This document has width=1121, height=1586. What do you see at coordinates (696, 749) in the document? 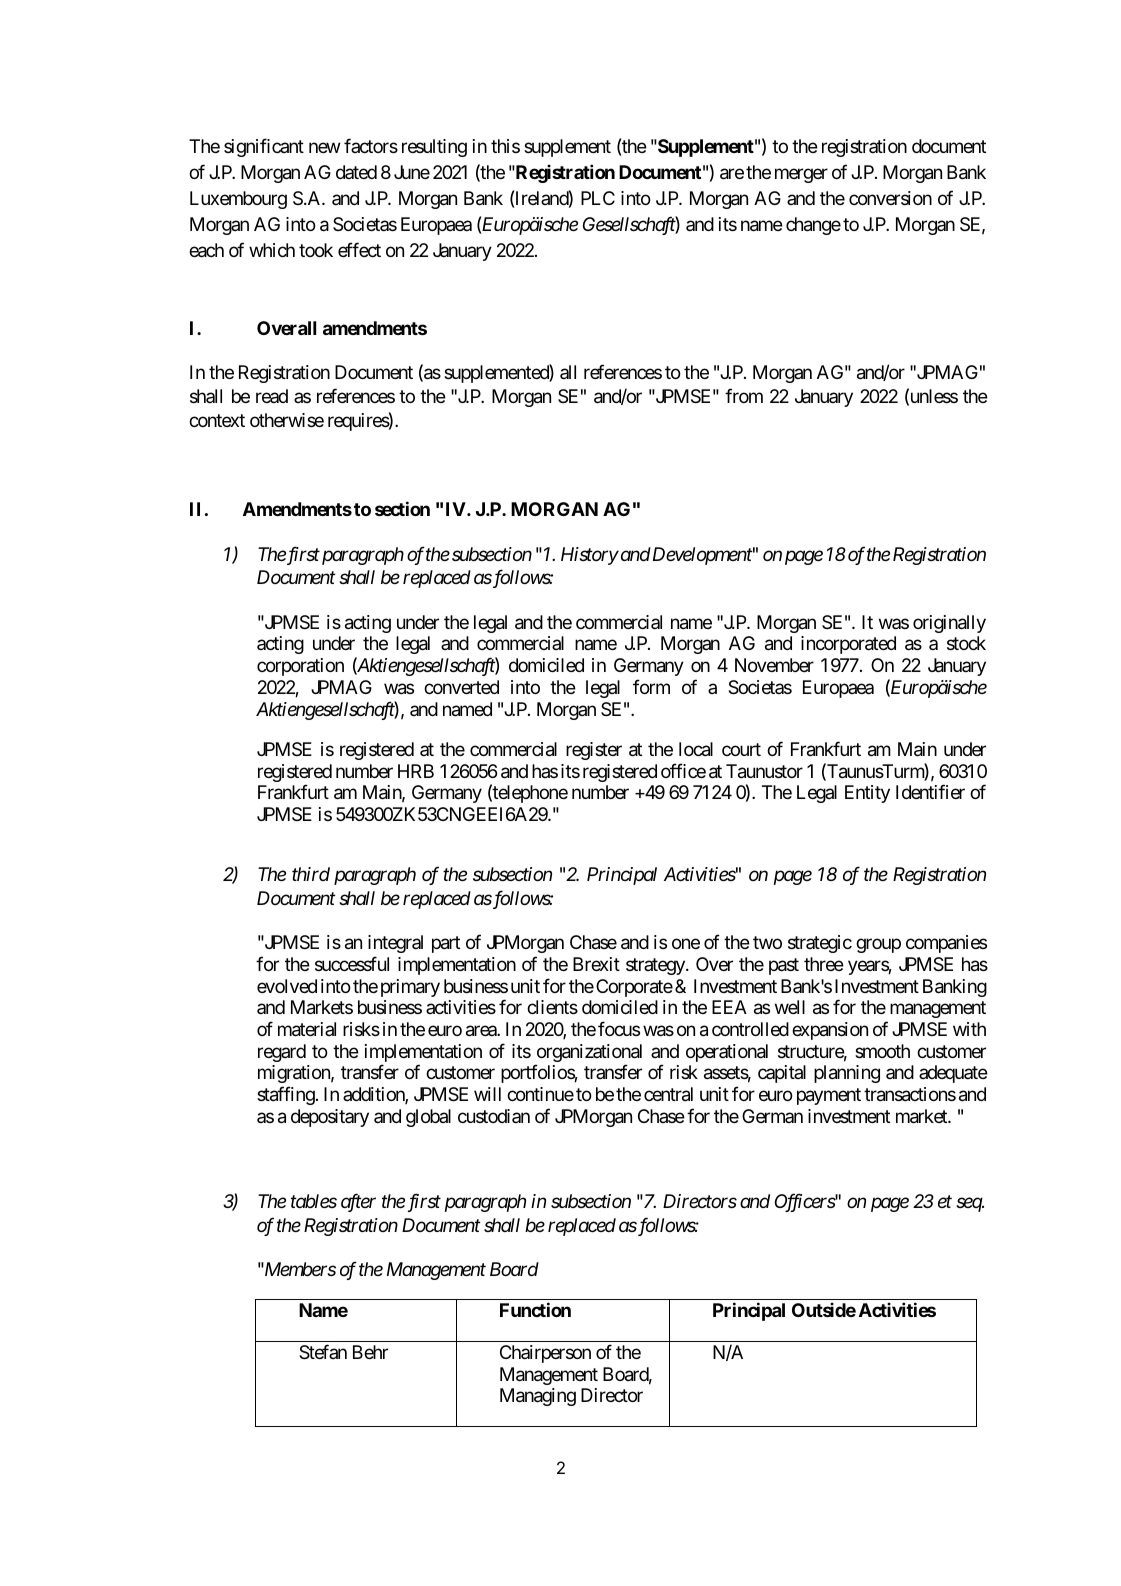
I see `local` at bounding box center [696, 749].
